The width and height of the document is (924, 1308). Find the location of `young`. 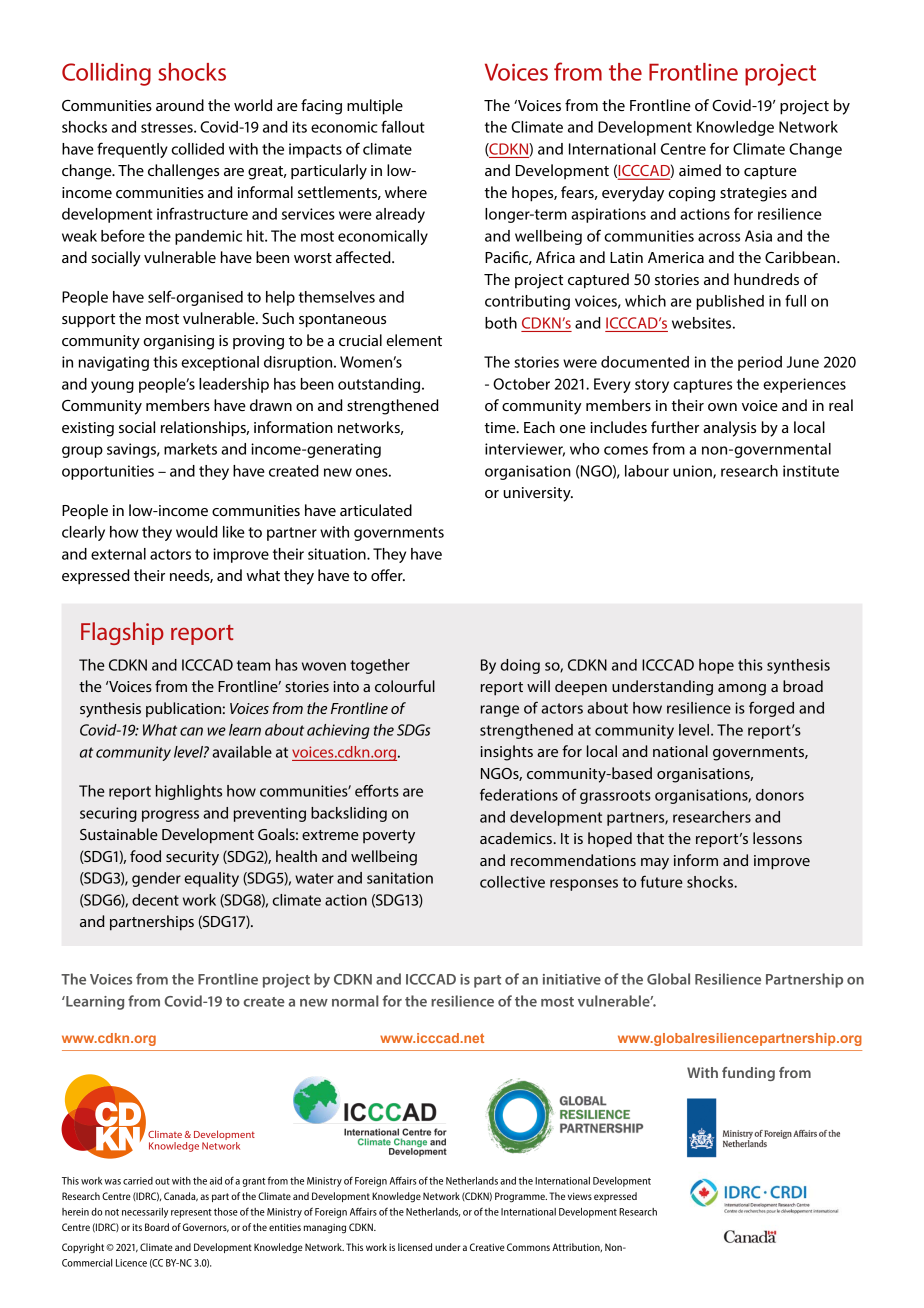

young is located at coordinates (112, 387).
